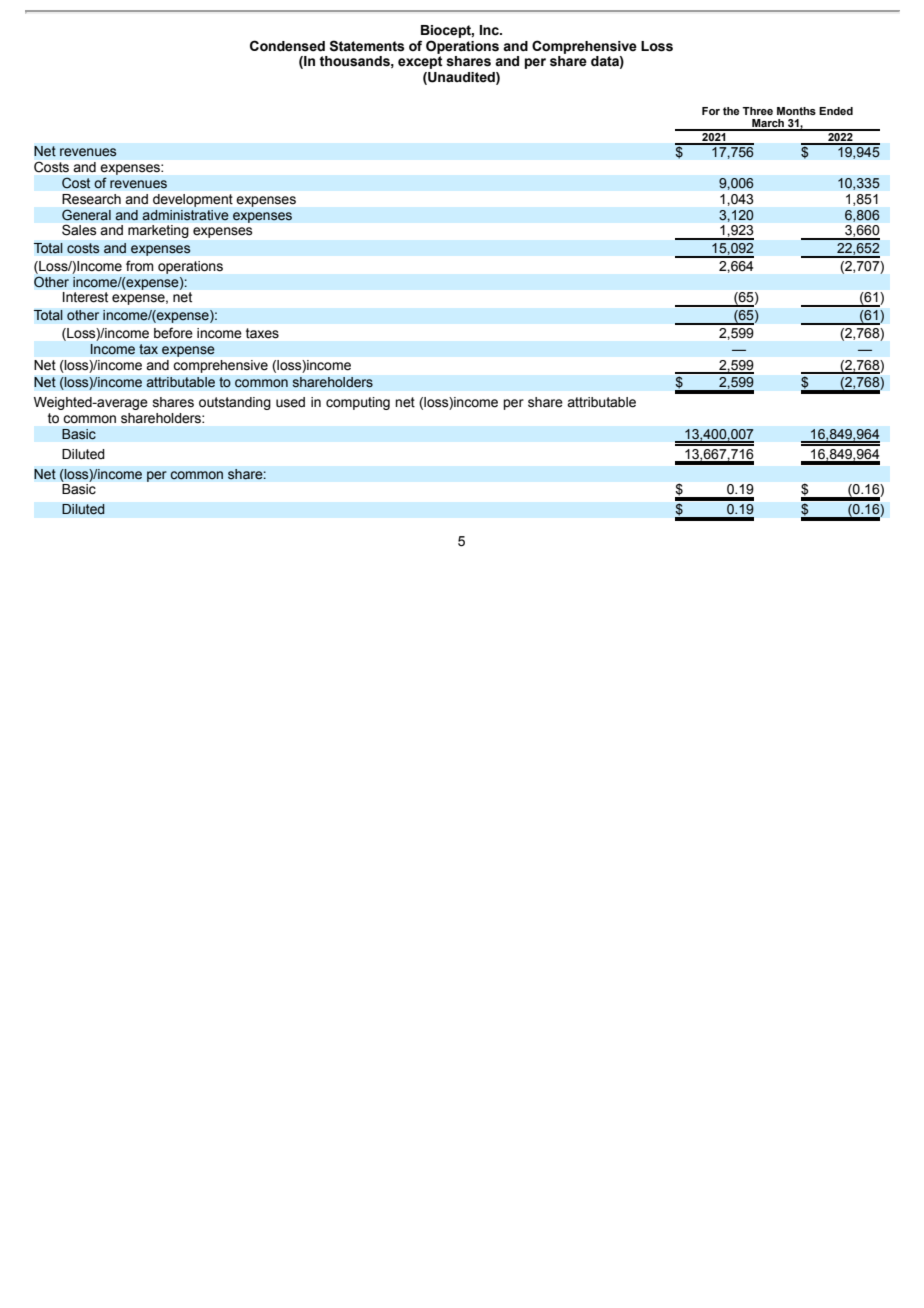  I want to click on Months, so click(796, 111).
